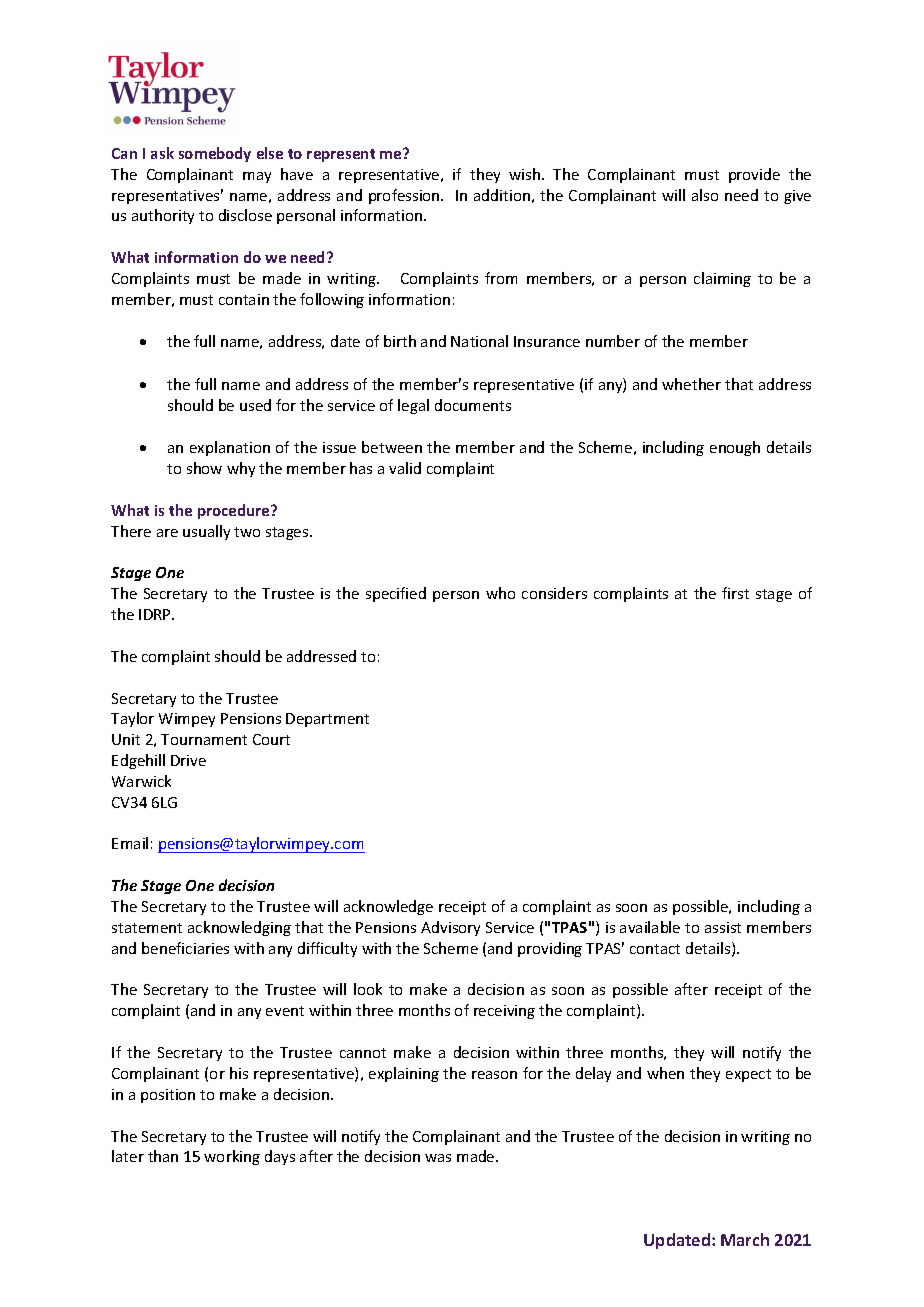  I want to click on assist, so click(723, 927).
